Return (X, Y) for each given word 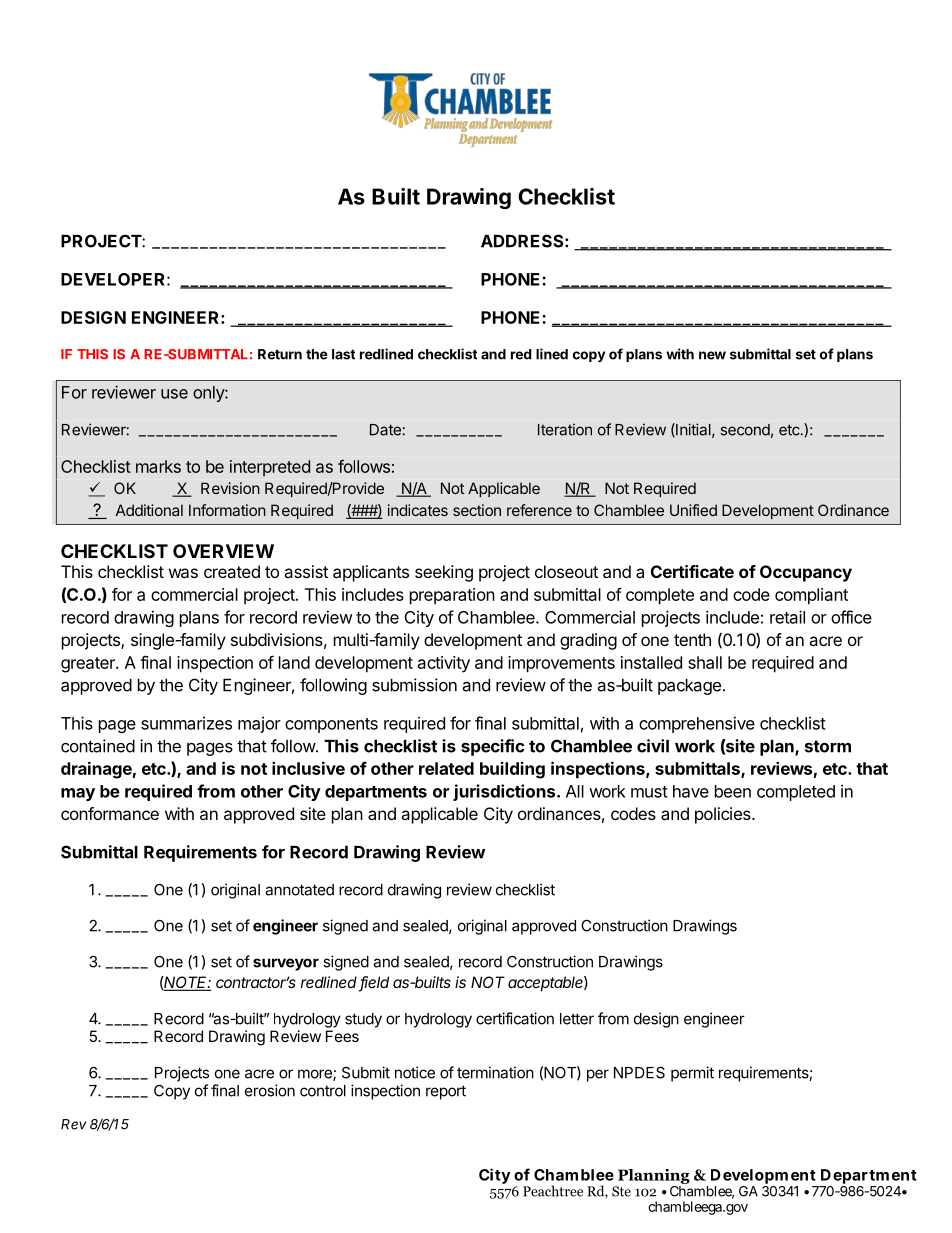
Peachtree (553, 1191)
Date (385, 430)
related (446, 768)
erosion (270, 1090)
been (733, 791)
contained (98, 746)
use (174, 394)
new (712, 355)
